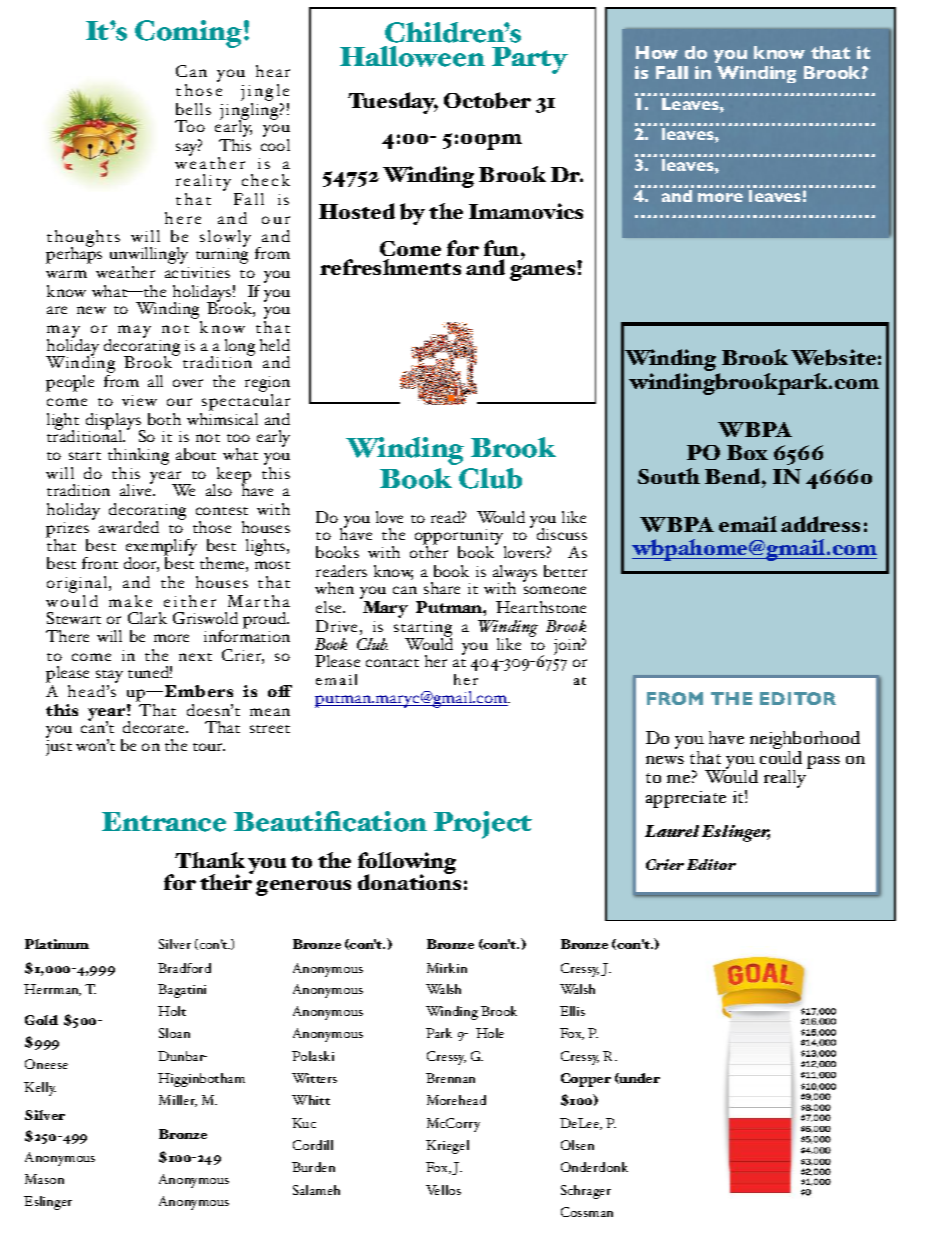 This screenshot has width=952, height=1233. What do you see at coordinates (483, 825) in the screenshot?
I see `Project` at bounding box center [483, 825].
